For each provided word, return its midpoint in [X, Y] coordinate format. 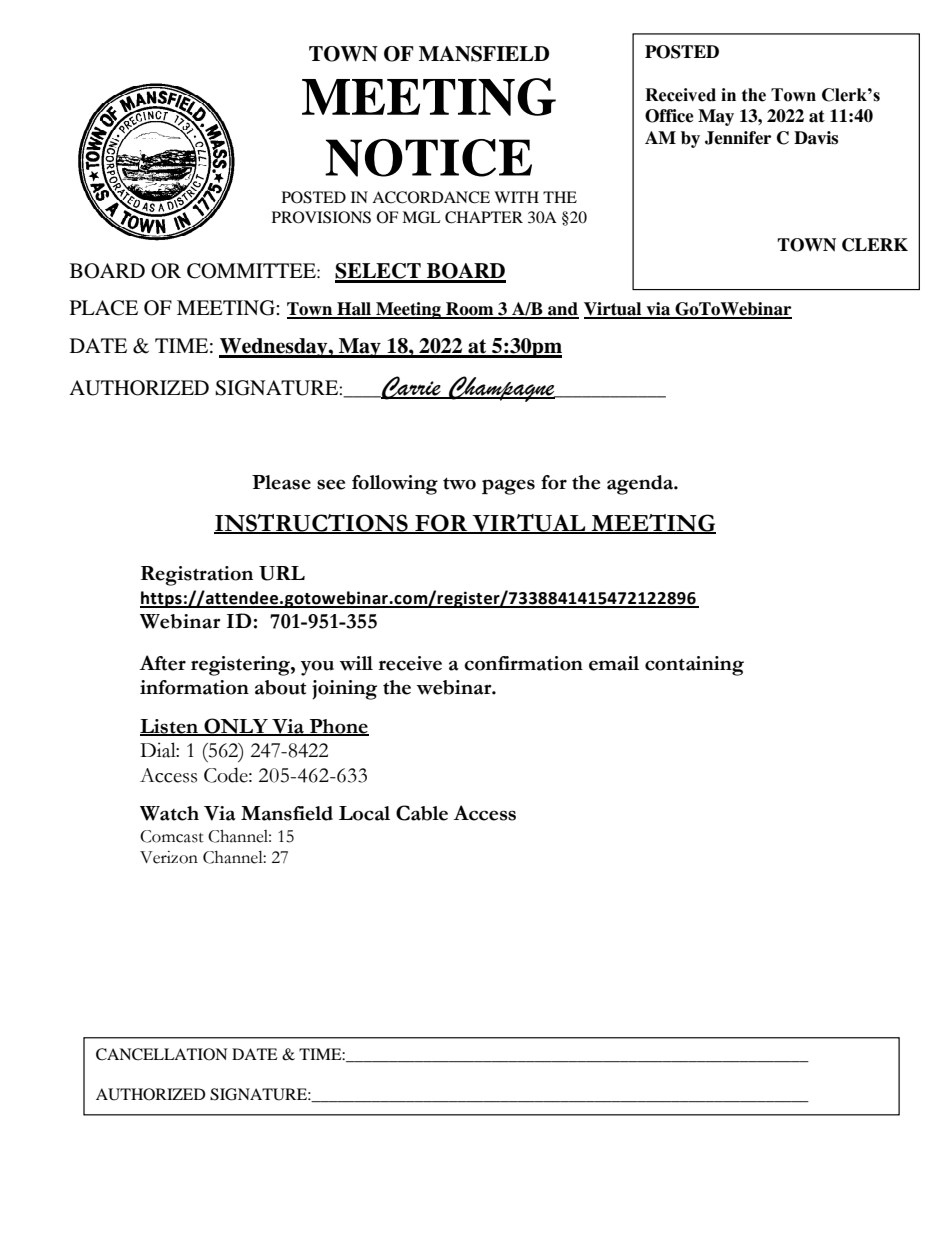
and [562, 310]
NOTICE [428, 158]
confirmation [523, 663]
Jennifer [738, 138]
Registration [197, 576]
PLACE [104, 308]
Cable [422, 813]
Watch [169, 813]
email [614, 663]
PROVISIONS [321, 217]
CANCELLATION [162, 1054]
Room [470, 310]
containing [694, 666]
